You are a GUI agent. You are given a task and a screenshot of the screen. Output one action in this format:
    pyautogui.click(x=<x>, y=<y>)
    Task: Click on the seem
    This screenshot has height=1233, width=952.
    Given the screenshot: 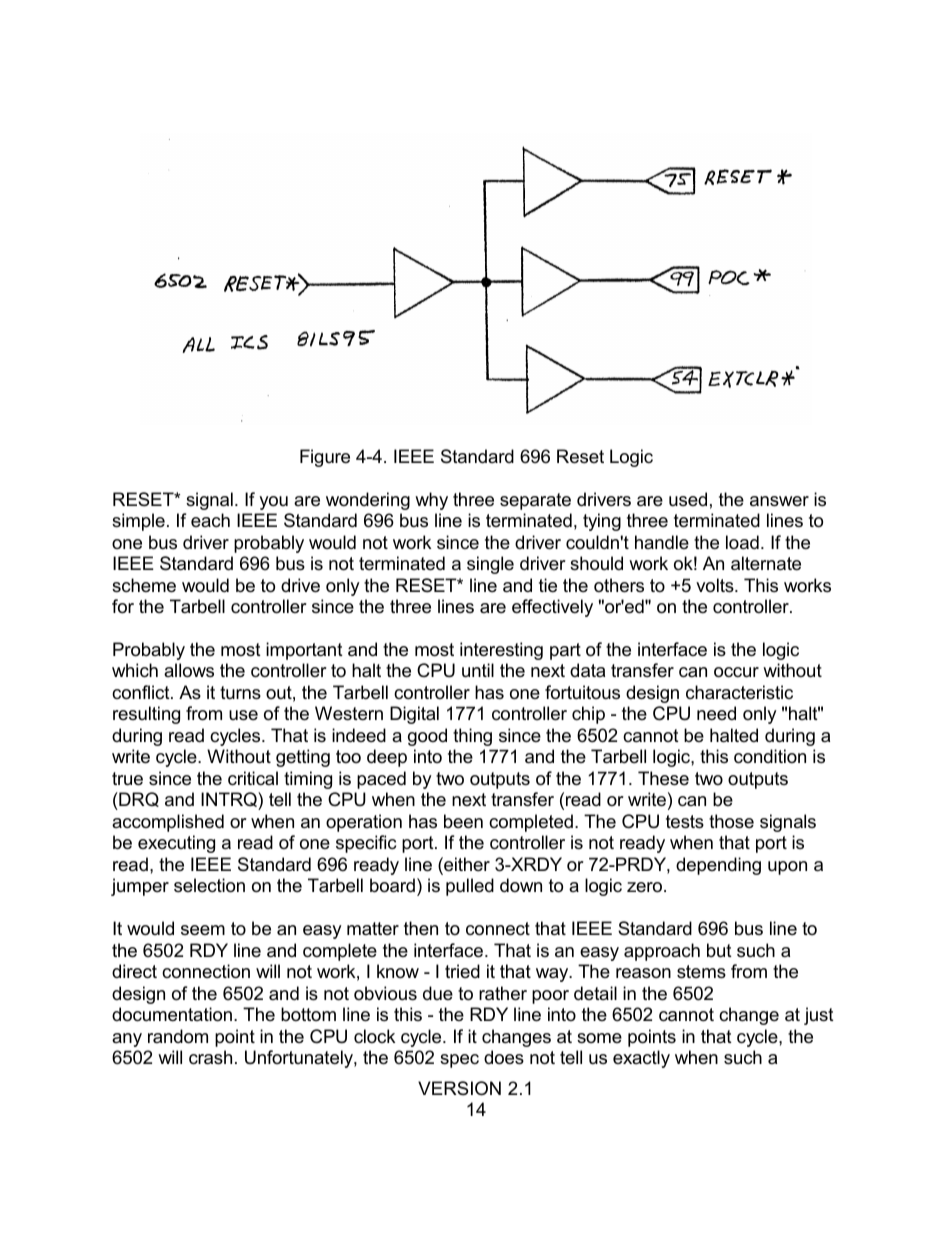 What is the action you would take?
    pyautogui.click(x=203, y=930)
